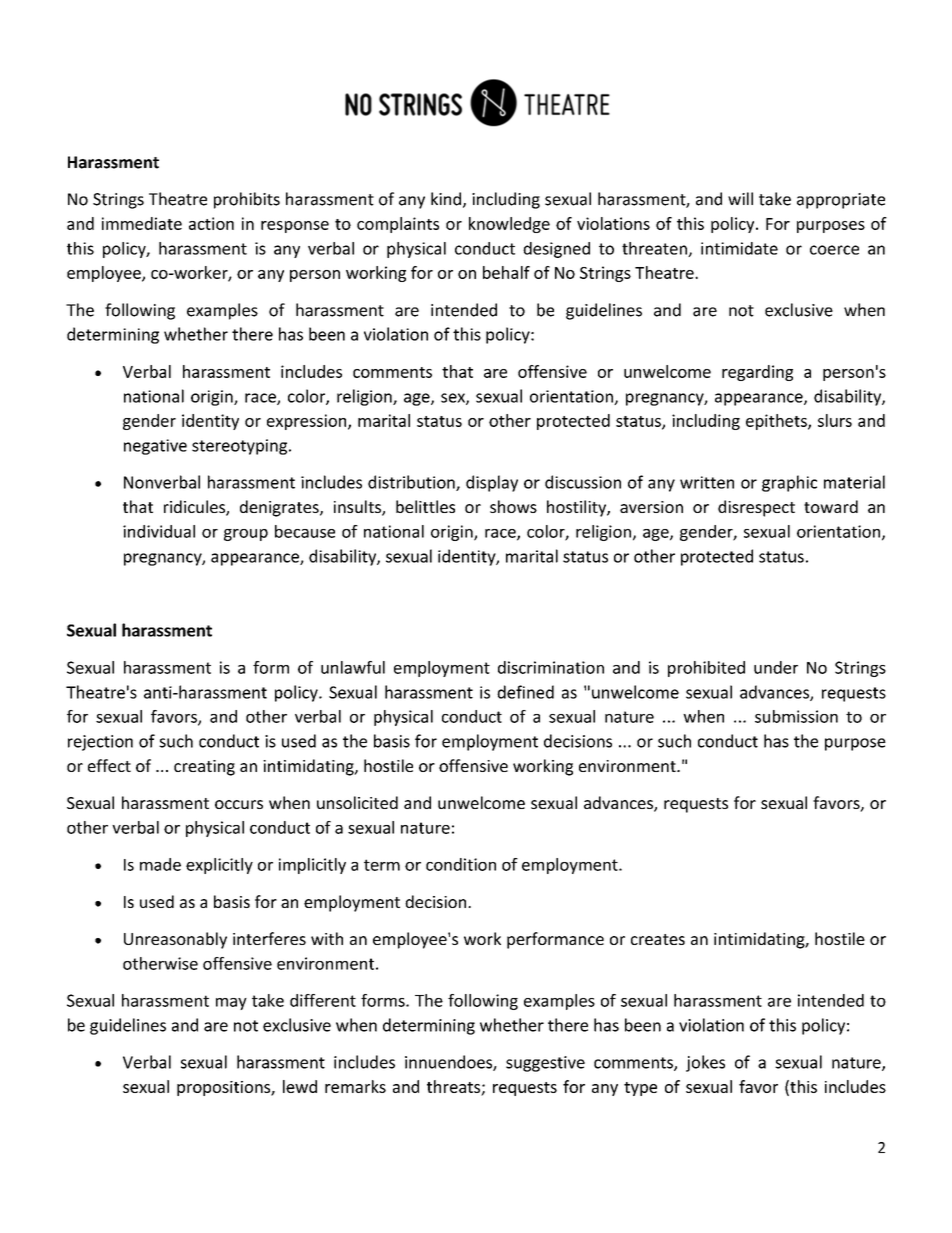  I want to click on discrimination, so click(551, 667).
